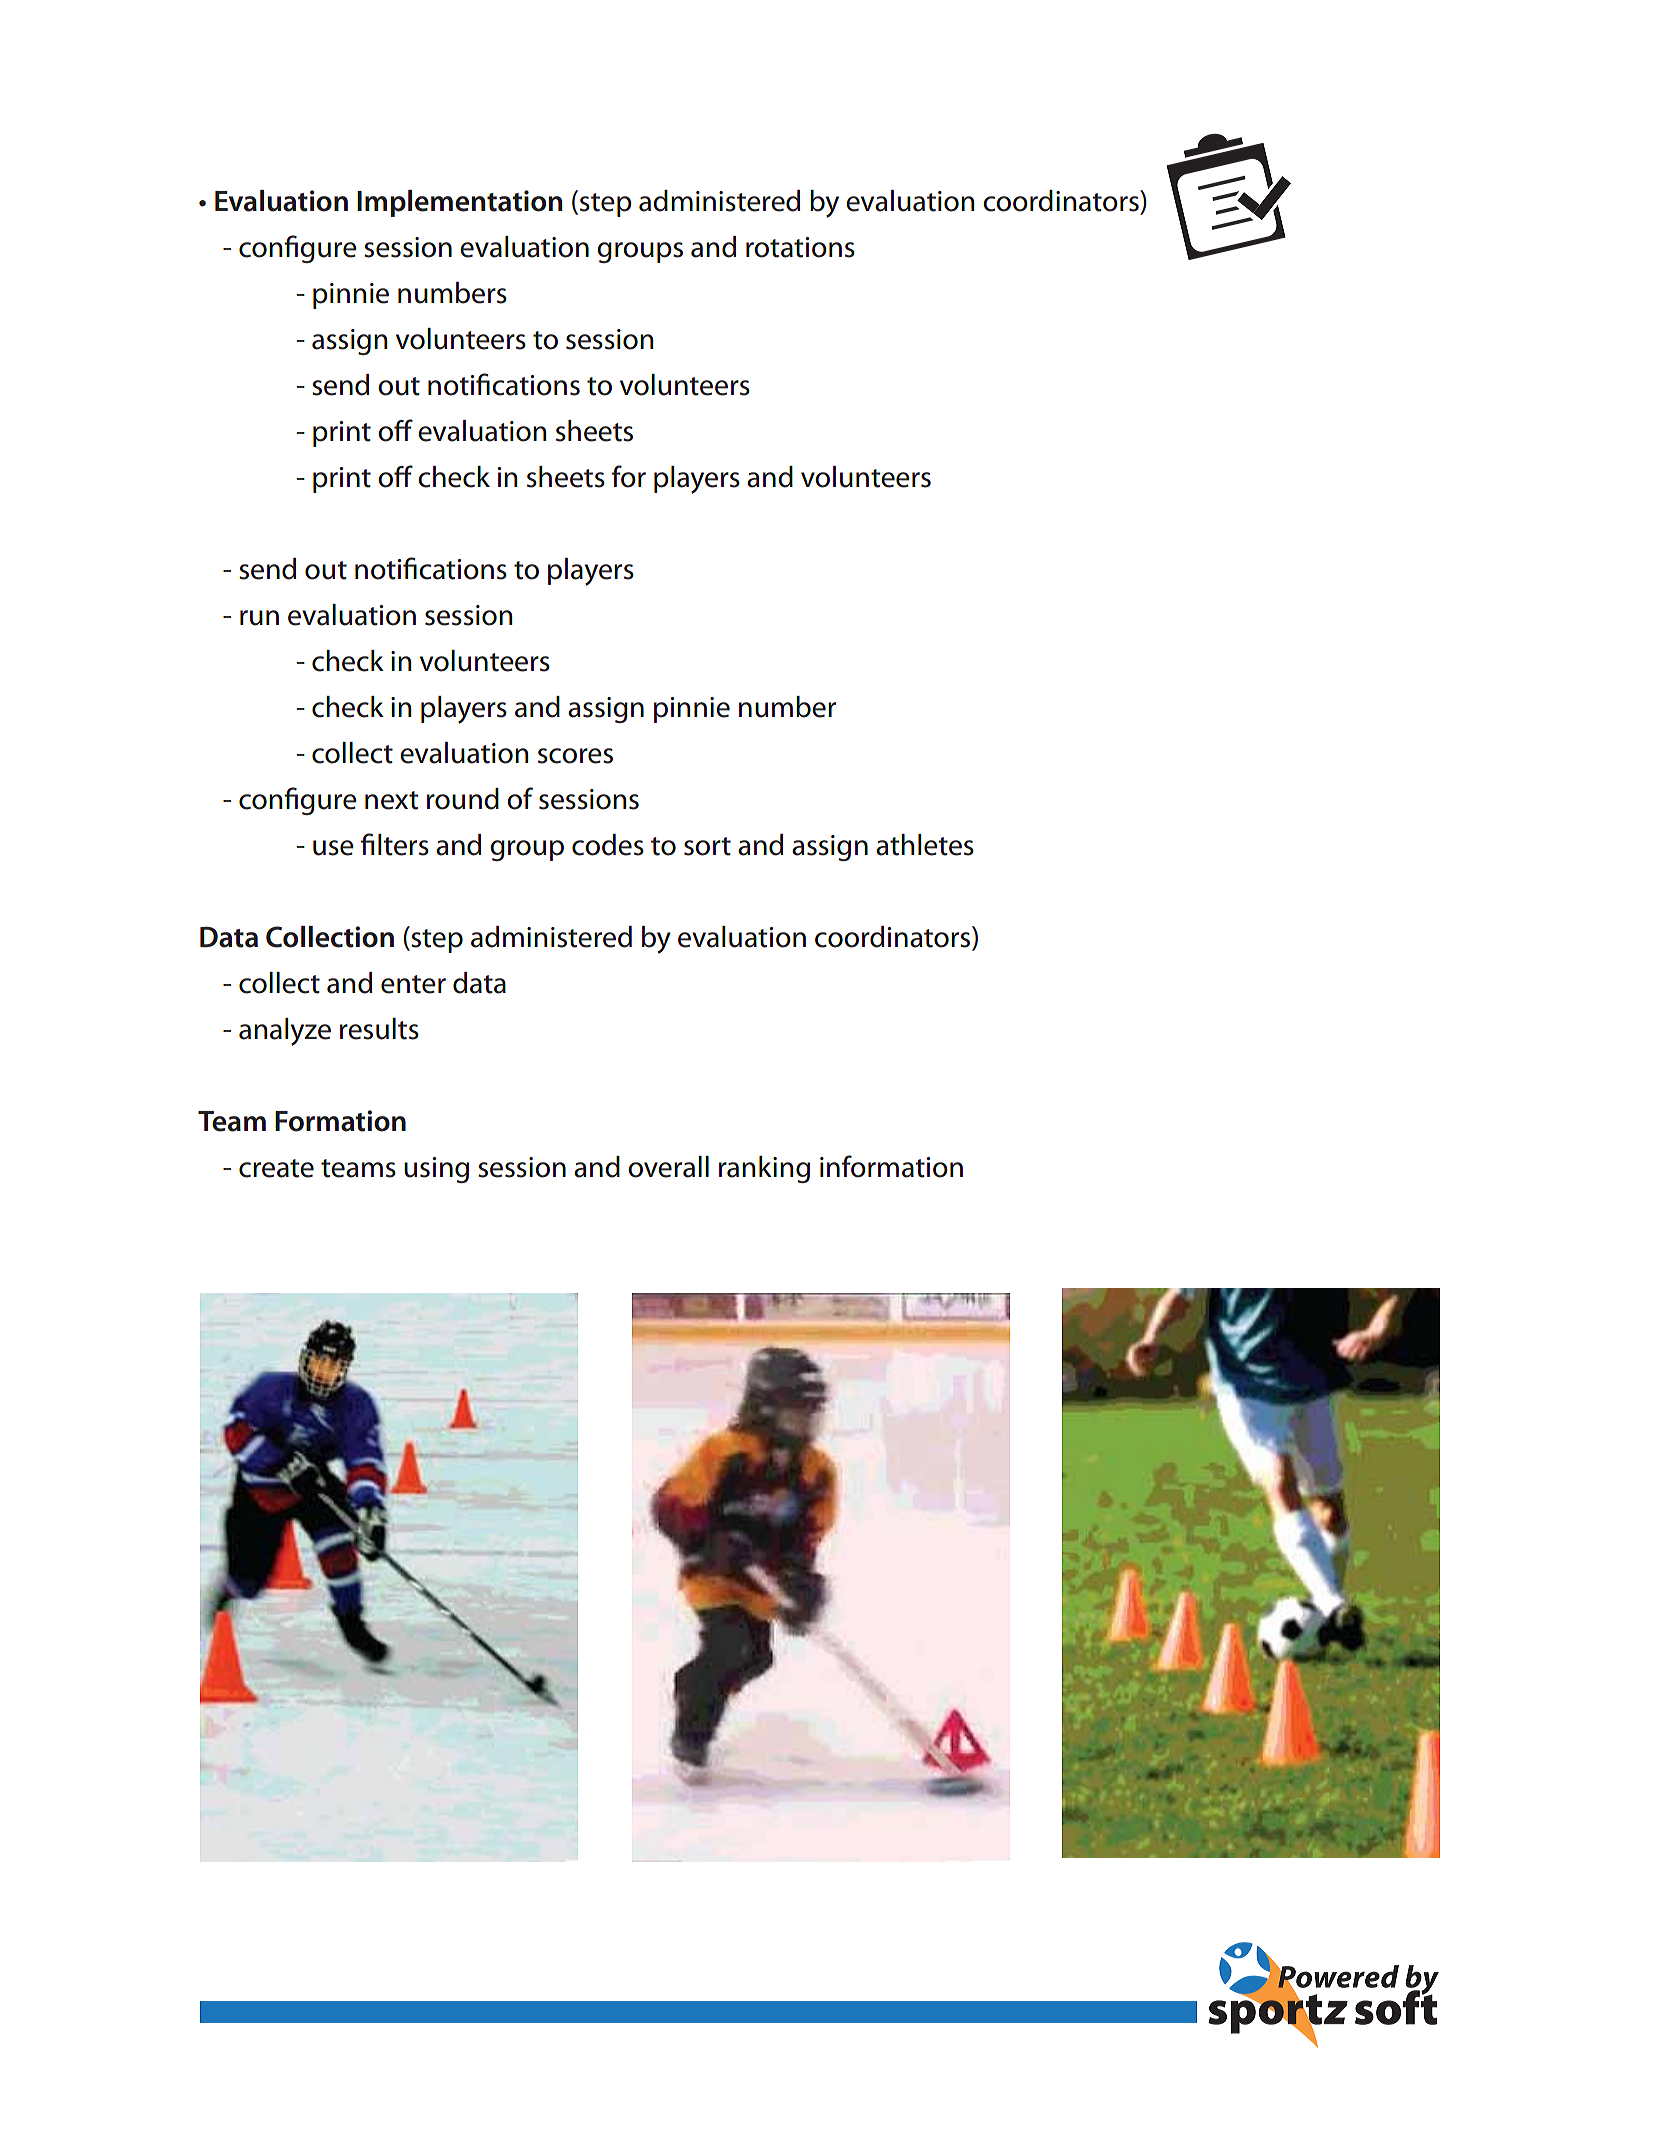 This screenshot has height=2142, width=1655. What do you see at coordinates (575, 756) in the screenshot?
I see `scores` at bounding box center [575, 756].
